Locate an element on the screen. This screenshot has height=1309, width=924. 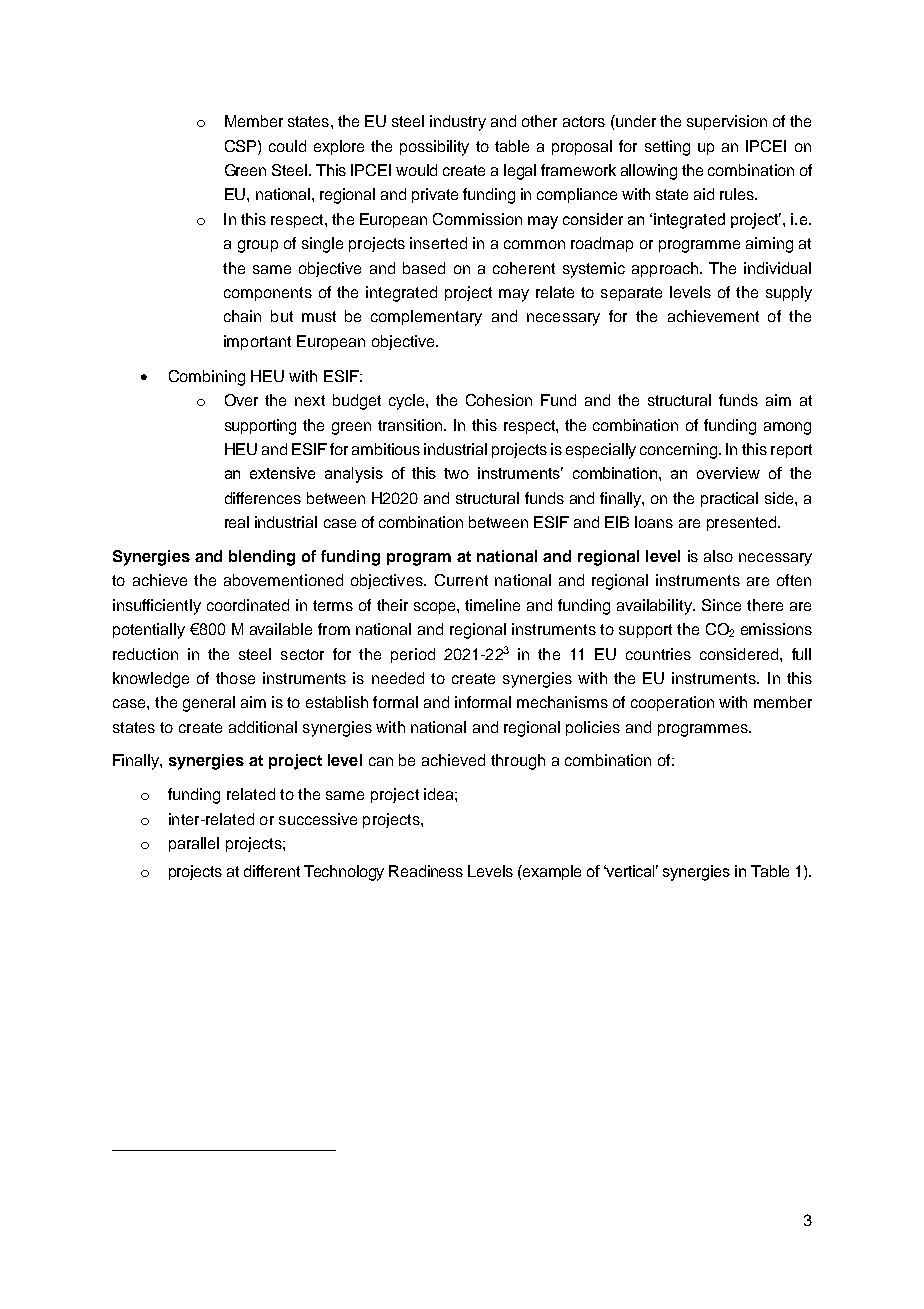
Readiness is located at coordinates (426, 871).
